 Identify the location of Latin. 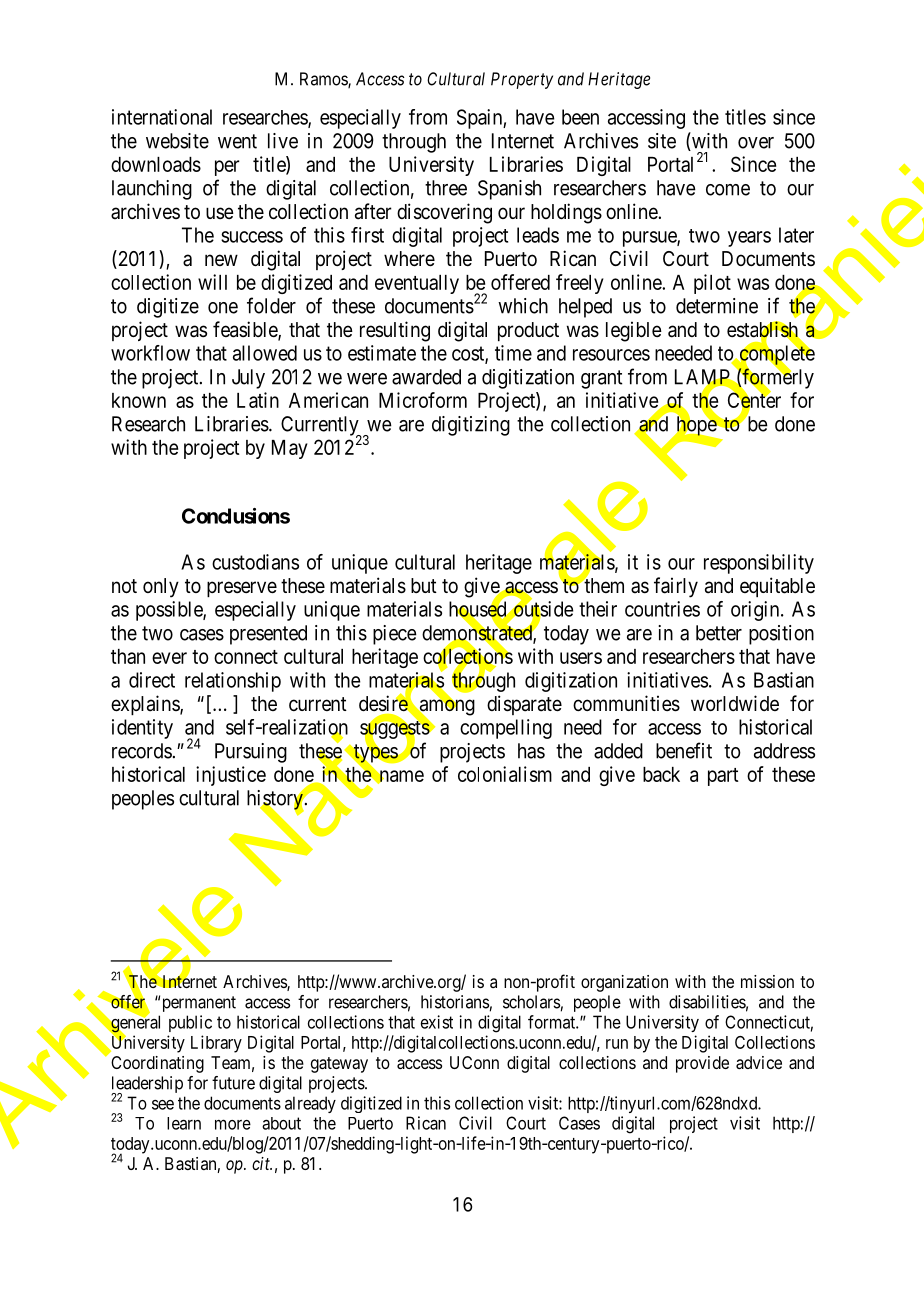
(258, 400).
